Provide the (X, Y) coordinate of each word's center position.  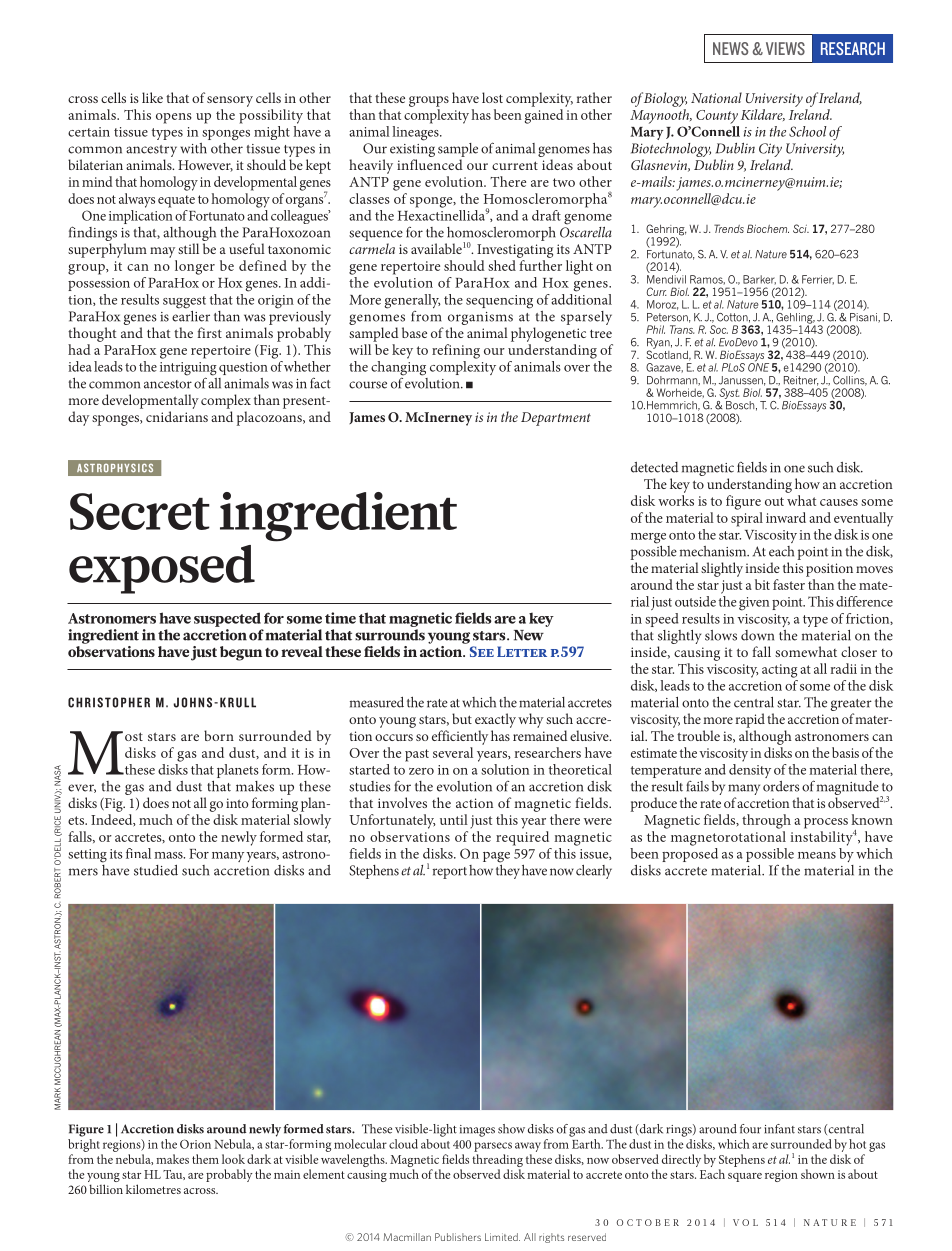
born (219, 735)
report (450, 873)
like (152, 97)
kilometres (153, 1189)
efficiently (460, 737)
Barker (759, 280)
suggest (184, 302)
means (817, 855)
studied (156, 870)
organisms (480, 318)
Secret (140, 511)
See (482, 651)
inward (786, 517)
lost (492, 97)
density (750, 769)
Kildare (763, 115)
